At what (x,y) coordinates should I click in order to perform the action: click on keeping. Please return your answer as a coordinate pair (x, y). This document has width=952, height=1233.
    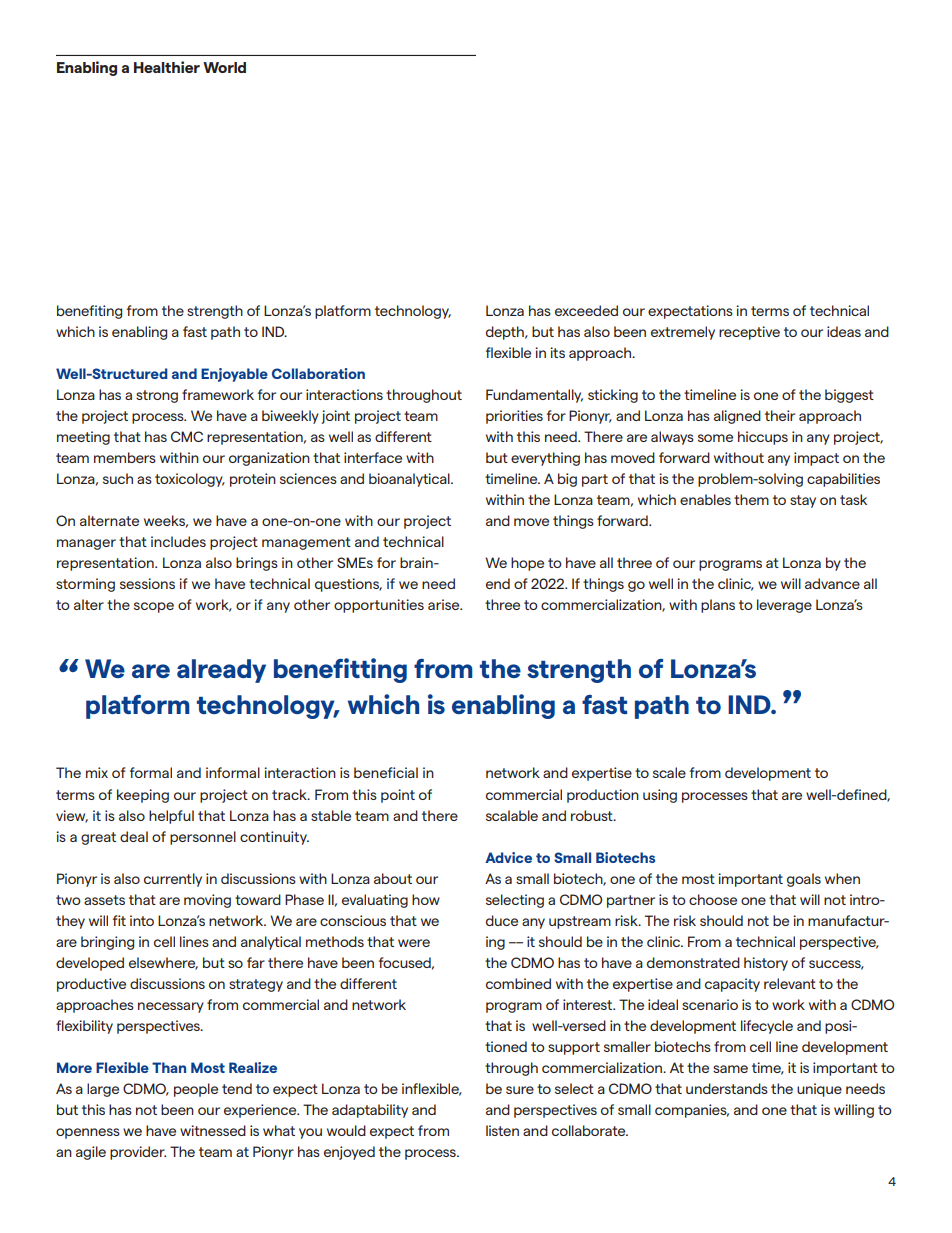
    Looking at the image, I should click on (143, 796).
